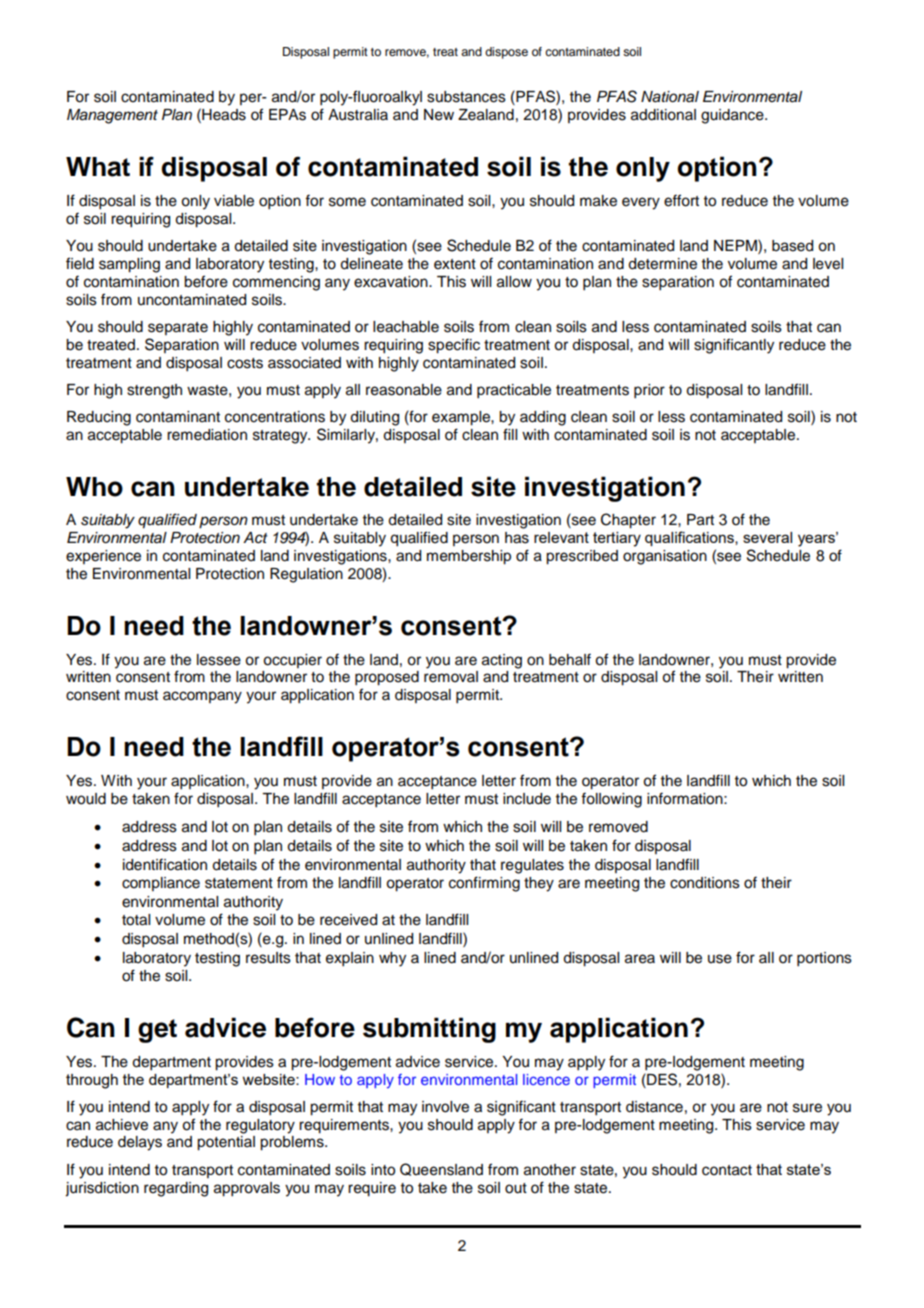 This screenshot has height=1308, width=924. What do you see at coordinates (705, 883) in the screenshot?
I see `conditions` at bounding box center [705, 883].
